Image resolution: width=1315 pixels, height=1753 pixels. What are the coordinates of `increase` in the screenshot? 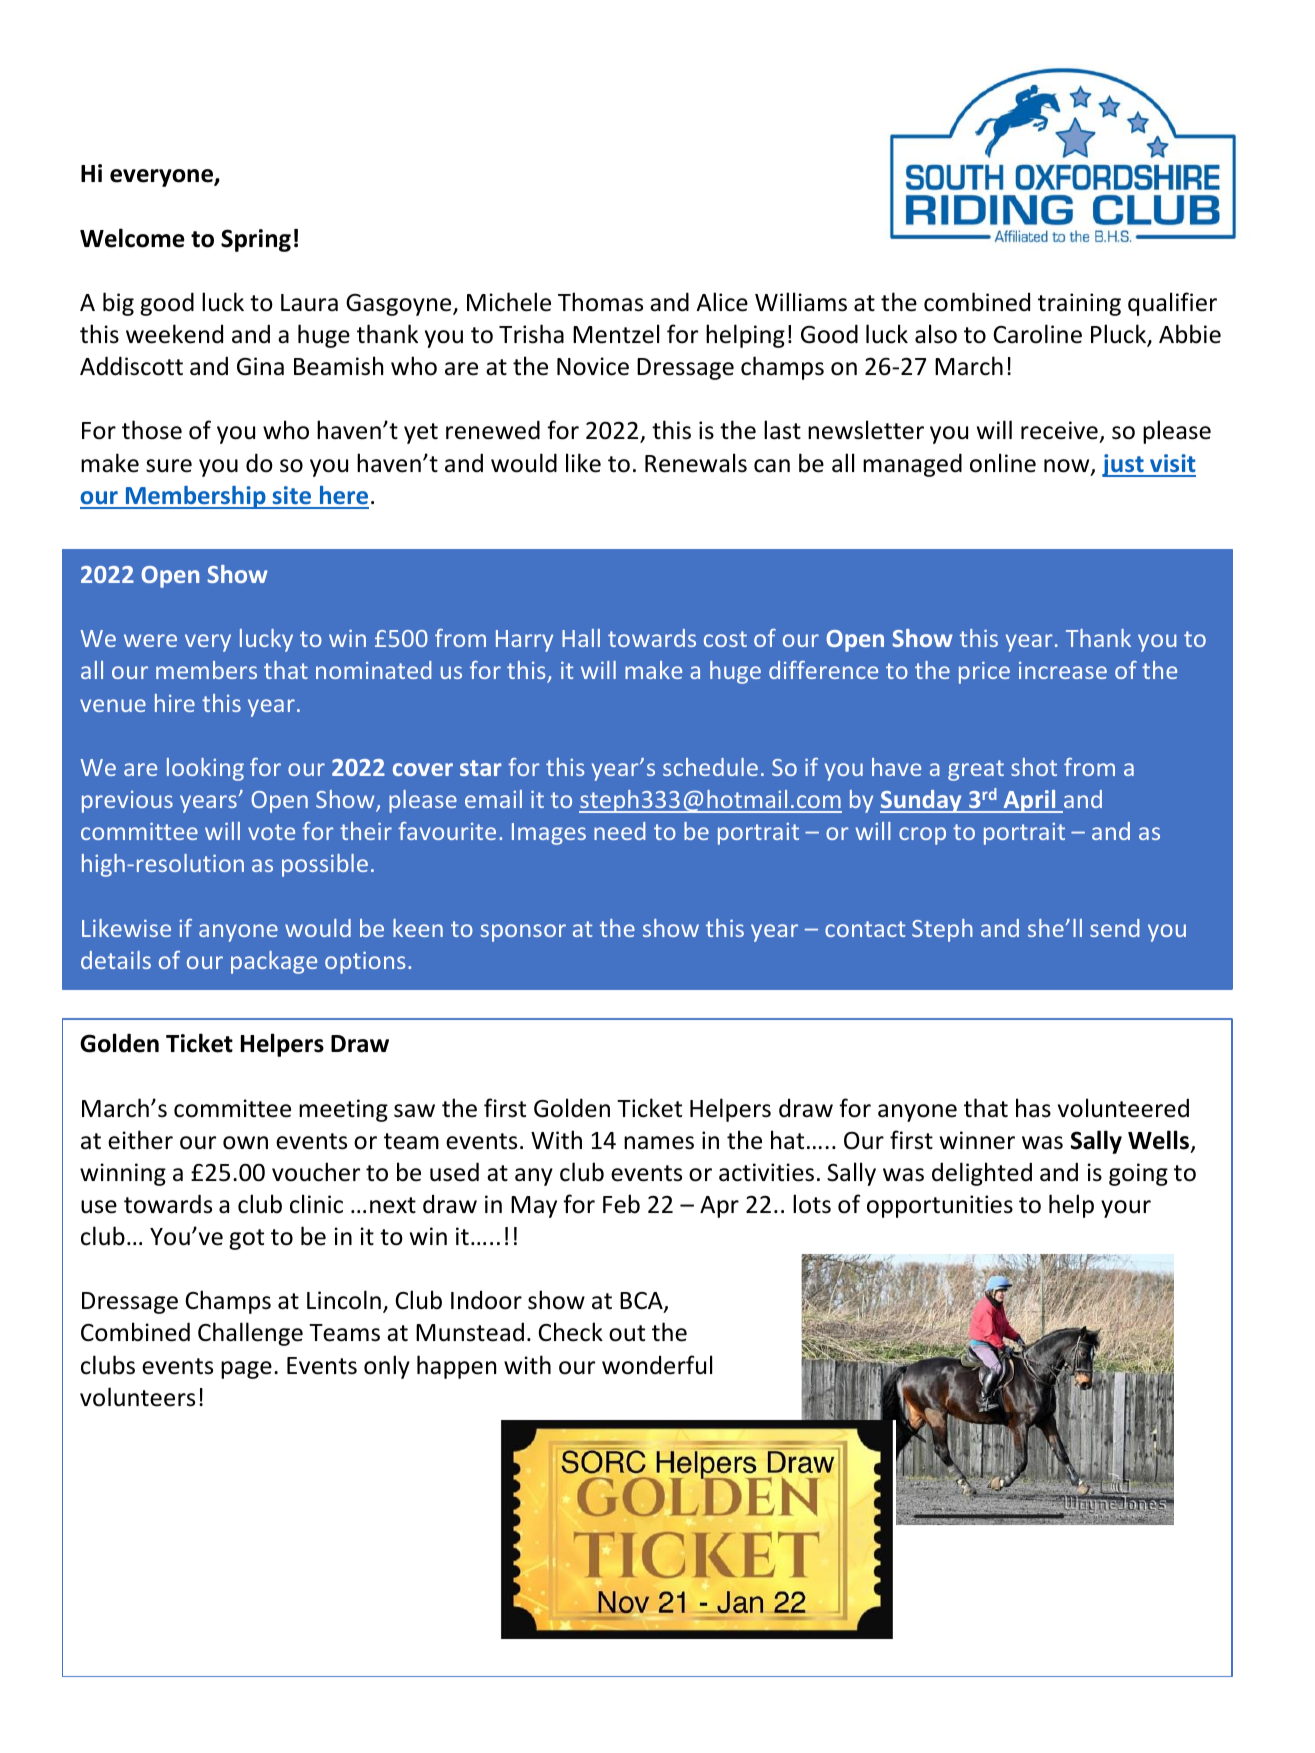 It's located at (1063, 670).
